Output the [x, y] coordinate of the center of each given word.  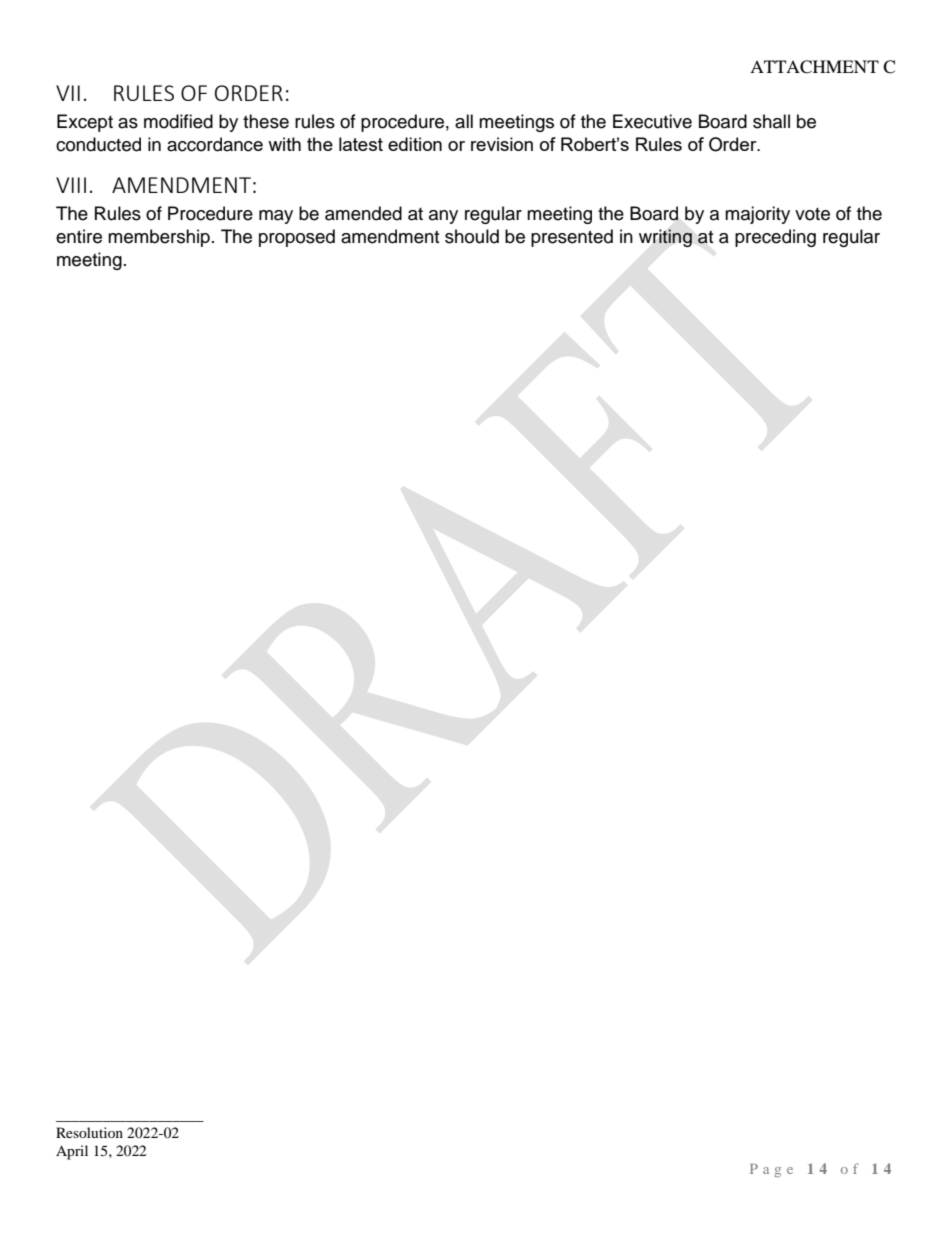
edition [415, 144]
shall [771, 121]
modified [178, 121]
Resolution [89, 1132]
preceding [775, 238]
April [72, 1152]
